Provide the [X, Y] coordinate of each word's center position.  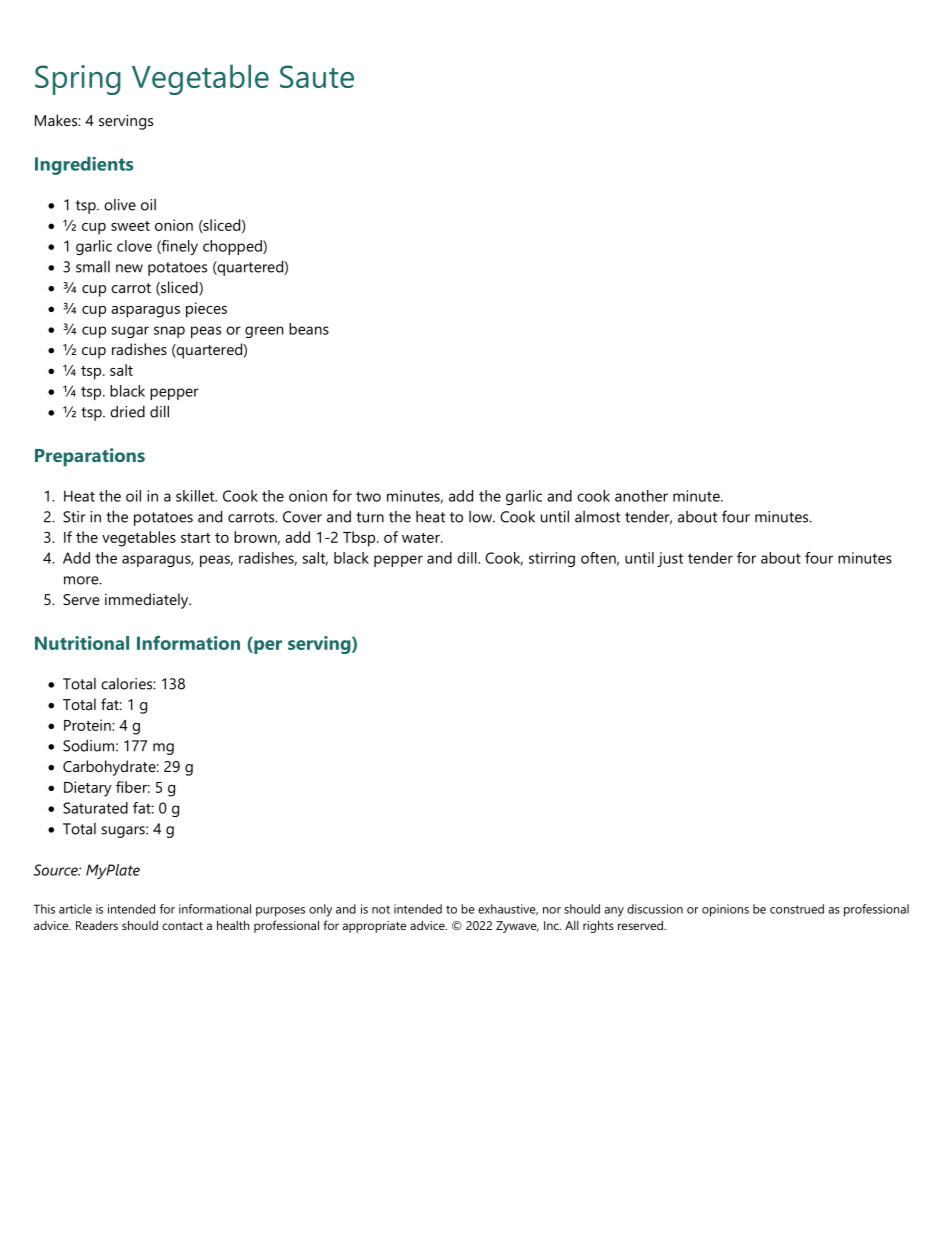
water [422, 538]
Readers [97, 925]
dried [127, 411]
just [670, 559]
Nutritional [82, 643]
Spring [78, 80]
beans [309, 329]
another [641, 496]
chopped [233, 247]
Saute [317, 76]
